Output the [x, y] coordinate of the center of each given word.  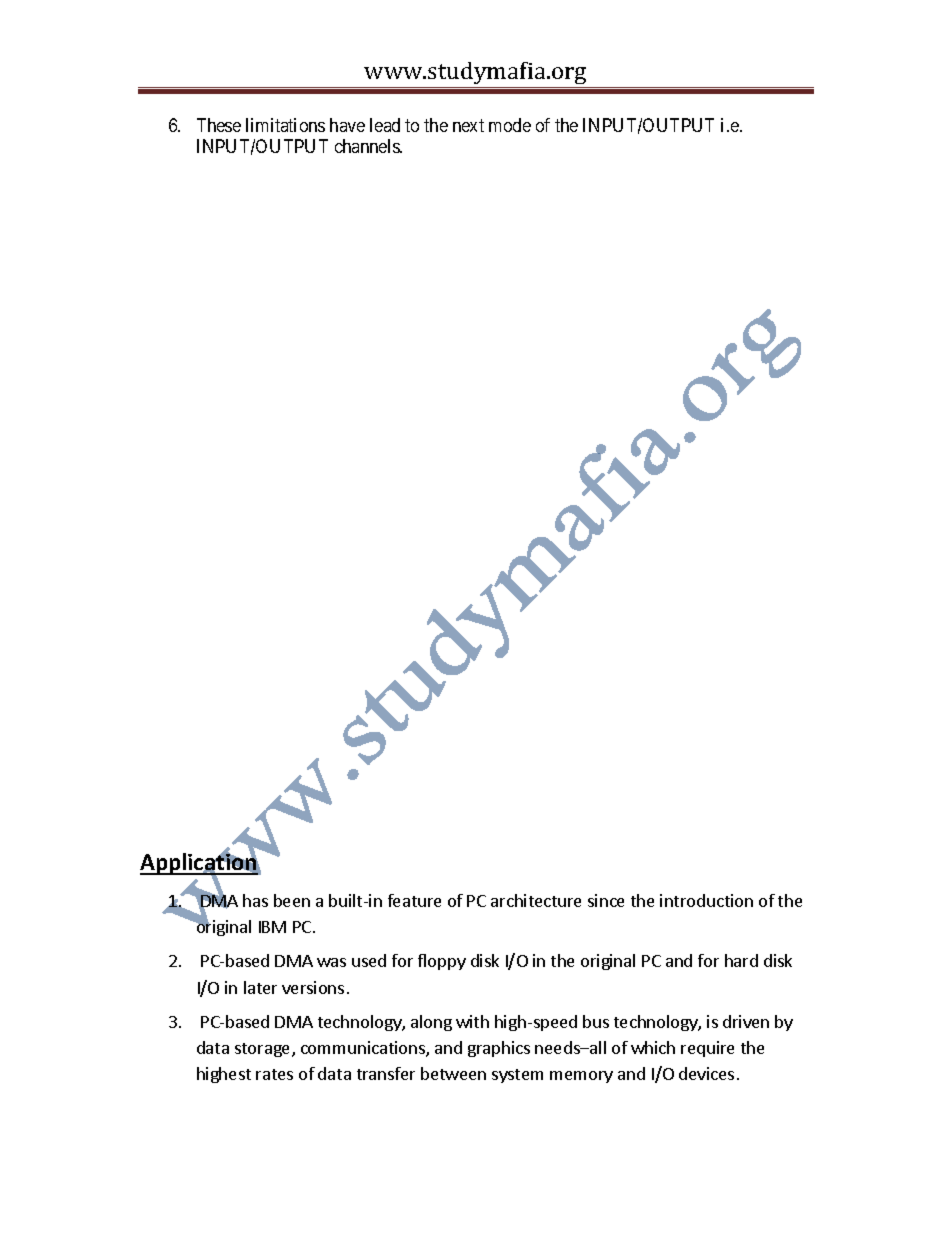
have [347, 125]
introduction [706, 900]
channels [368, 146]
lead [385, 125]
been [292, 900]
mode [510, 125]
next [468, 125]
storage [264, 1050]
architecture [536, 900]
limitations [285, 125]
